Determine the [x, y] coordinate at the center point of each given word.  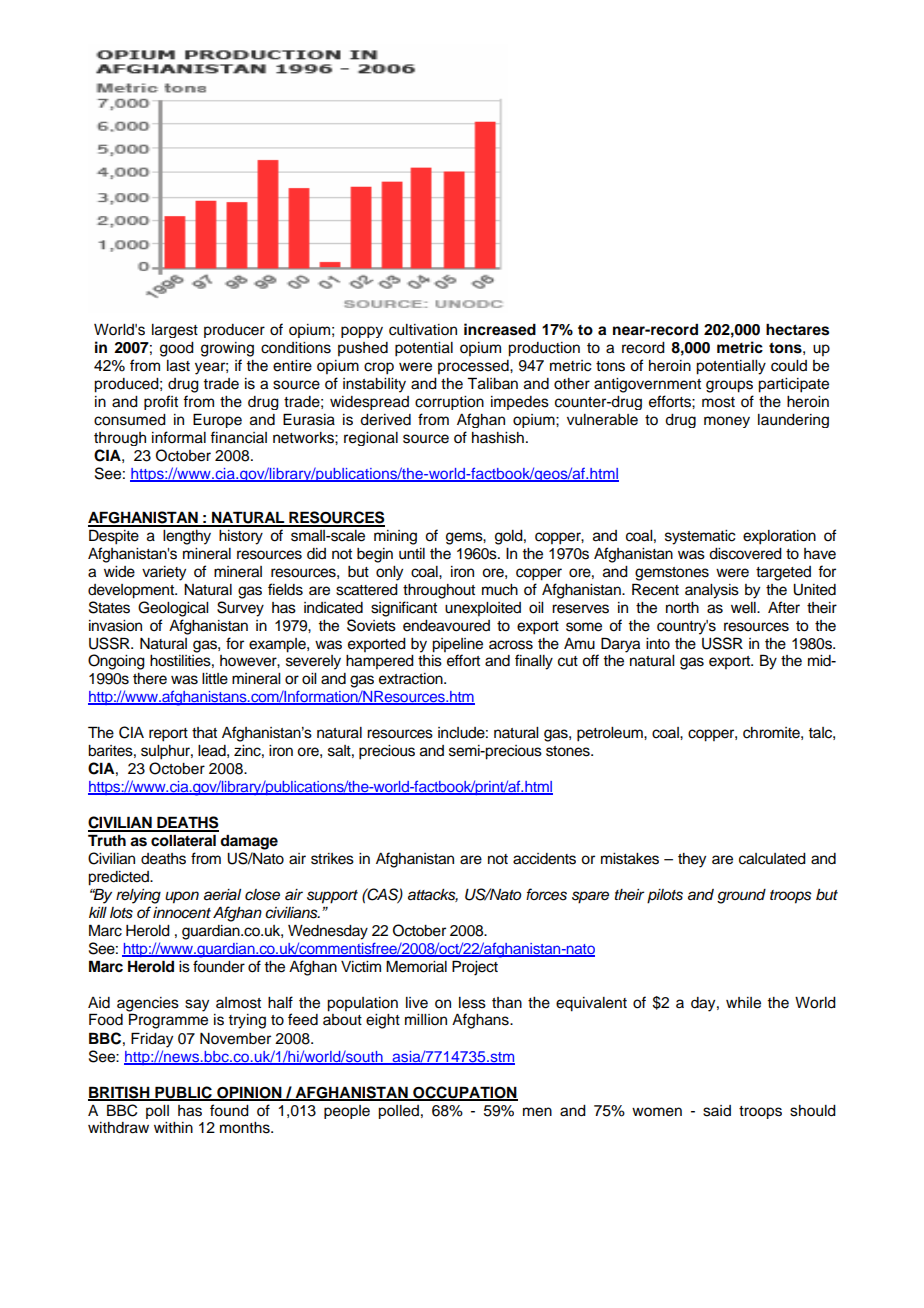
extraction [412, 679]
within [173, 1127]
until [412, 554]
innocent [182, 913]
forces [546, 894]
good [177, 349]
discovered [745, 554]
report [168, 735]
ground [741, 896]
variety [164, 573]
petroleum [611, 734]
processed [474, 367]
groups [729, 386]
